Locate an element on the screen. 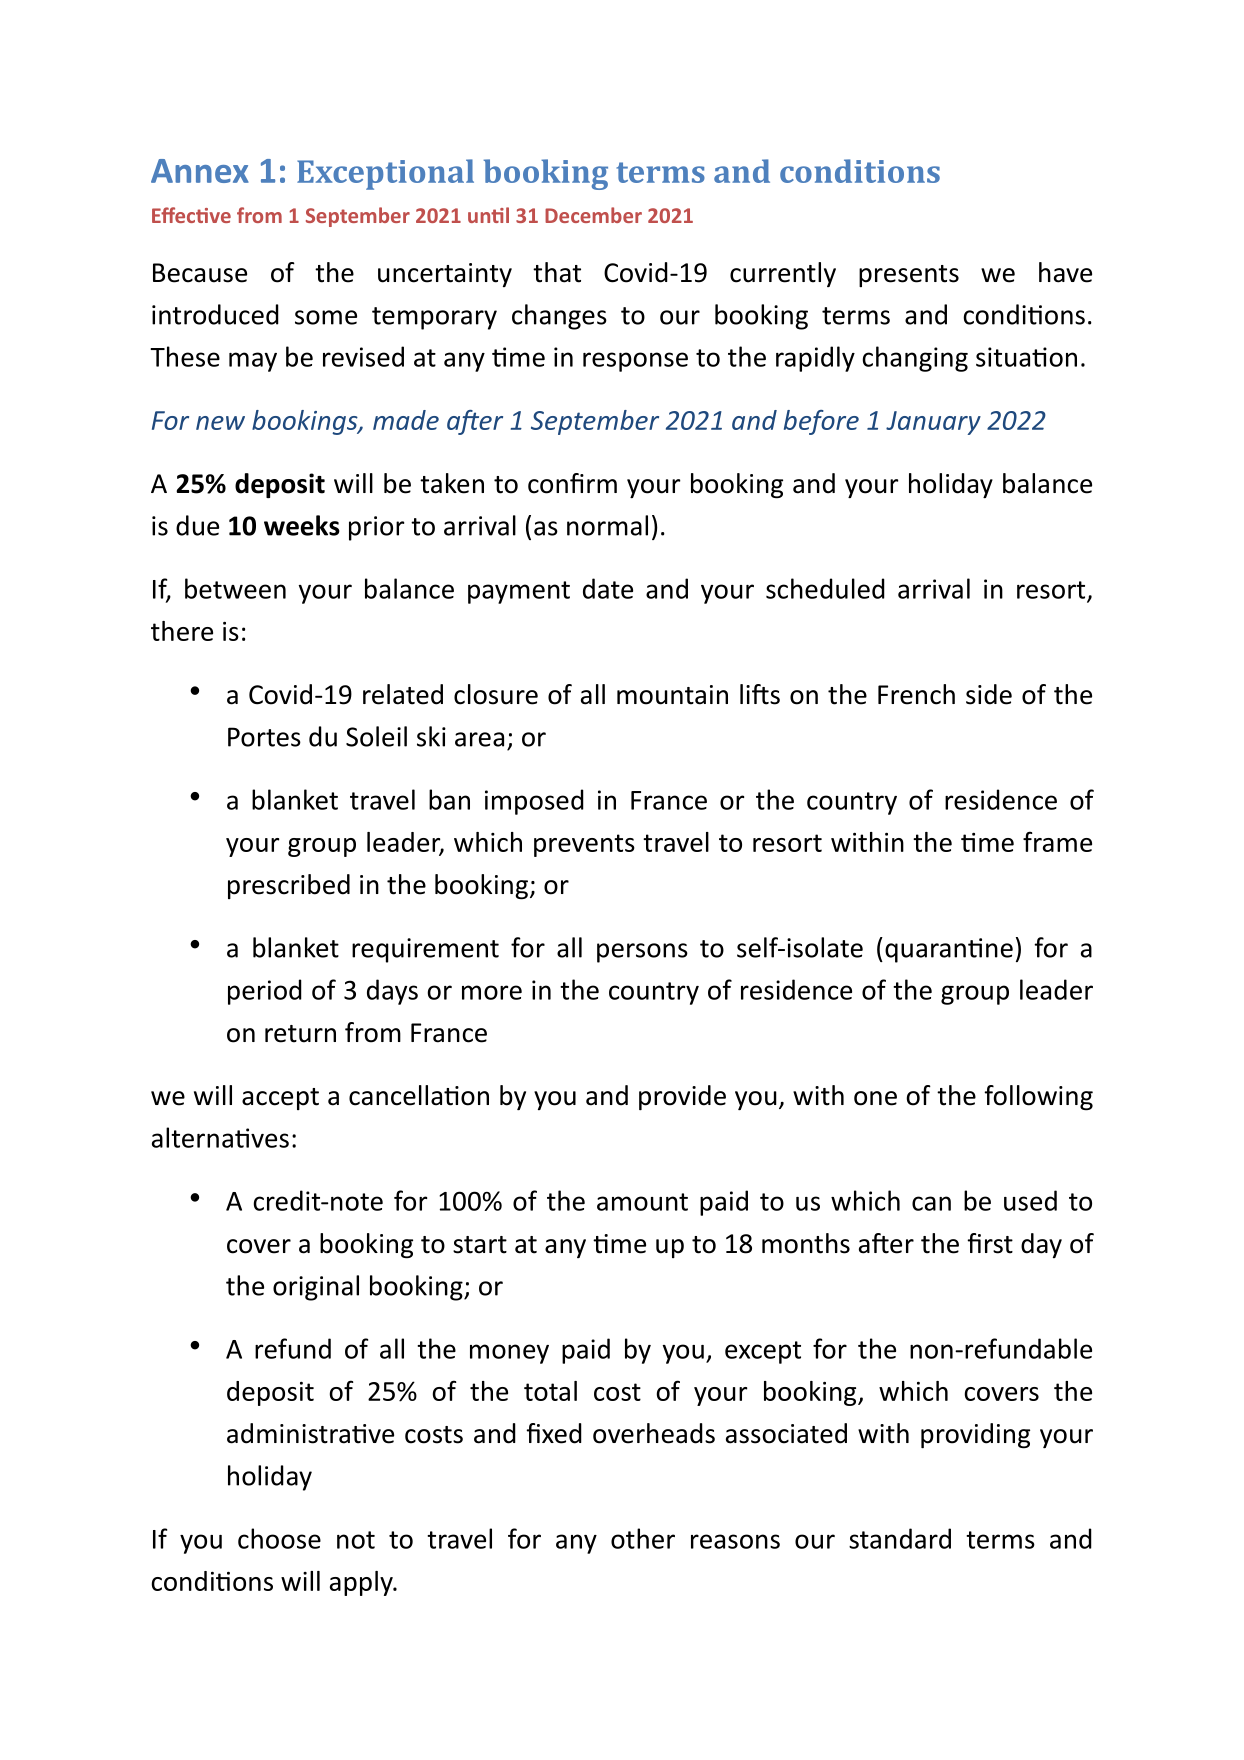 The image size is (1244, 1760). prevents is located at coordinates (584, 845).
